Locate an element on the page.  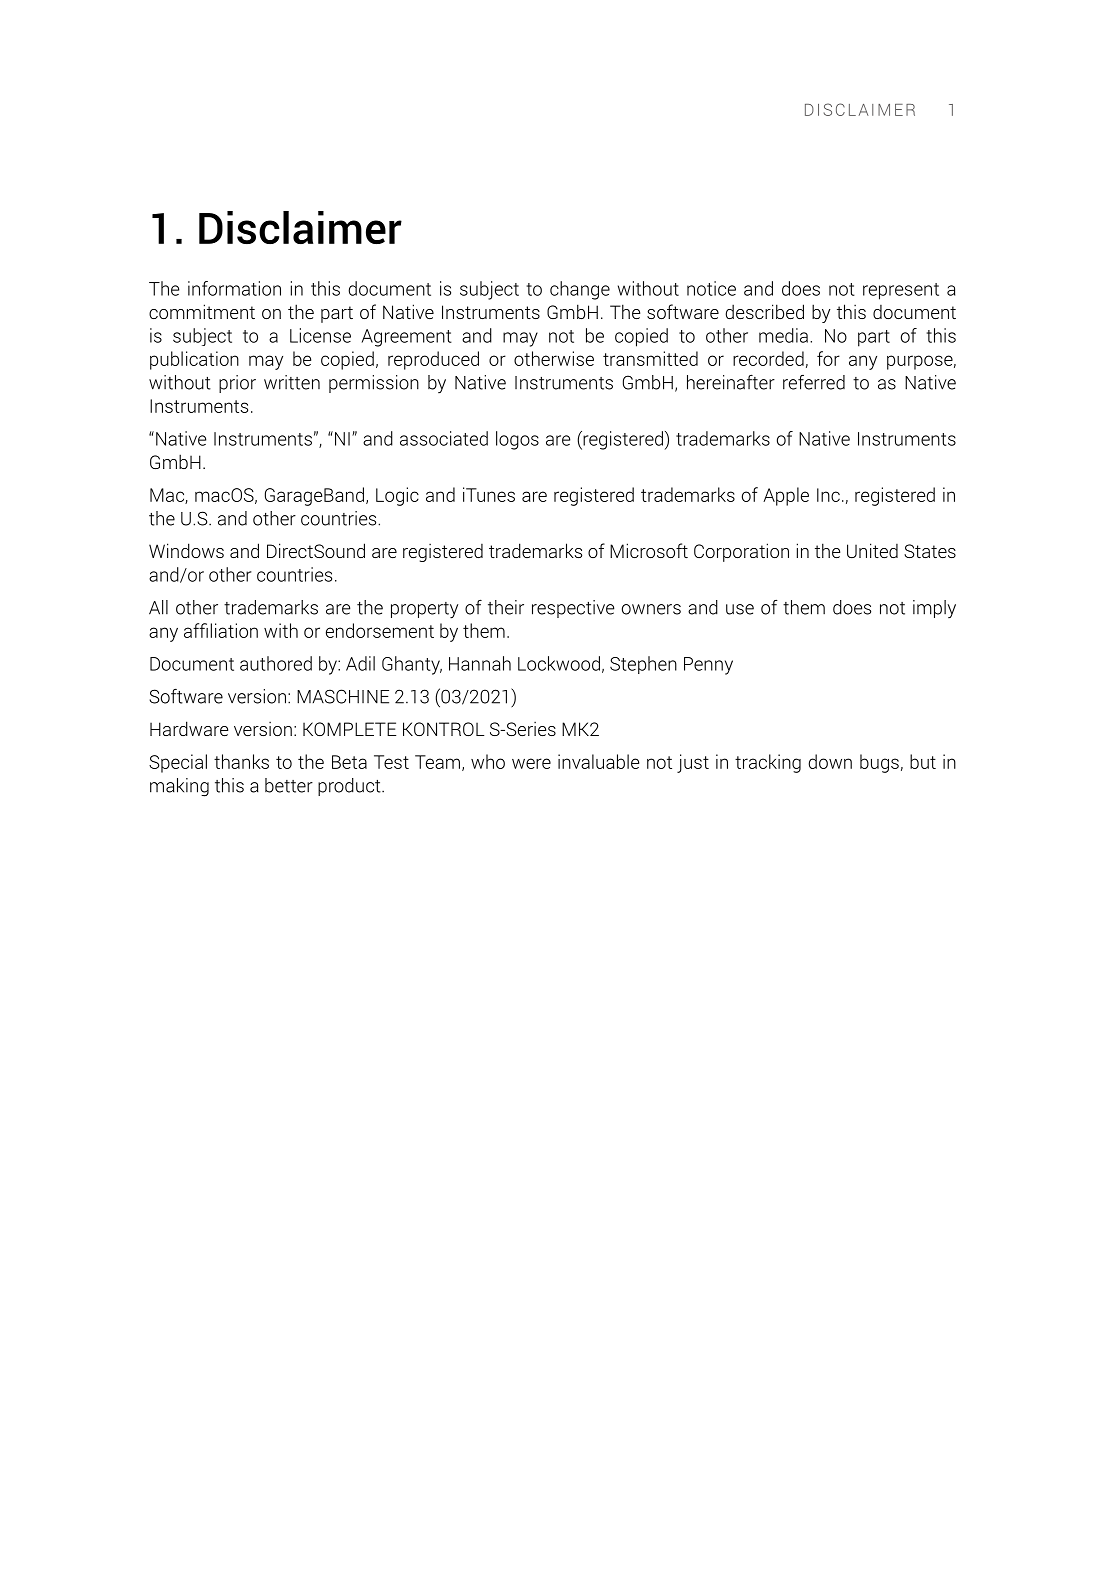
thanks is located at coordinates (241, 761).
